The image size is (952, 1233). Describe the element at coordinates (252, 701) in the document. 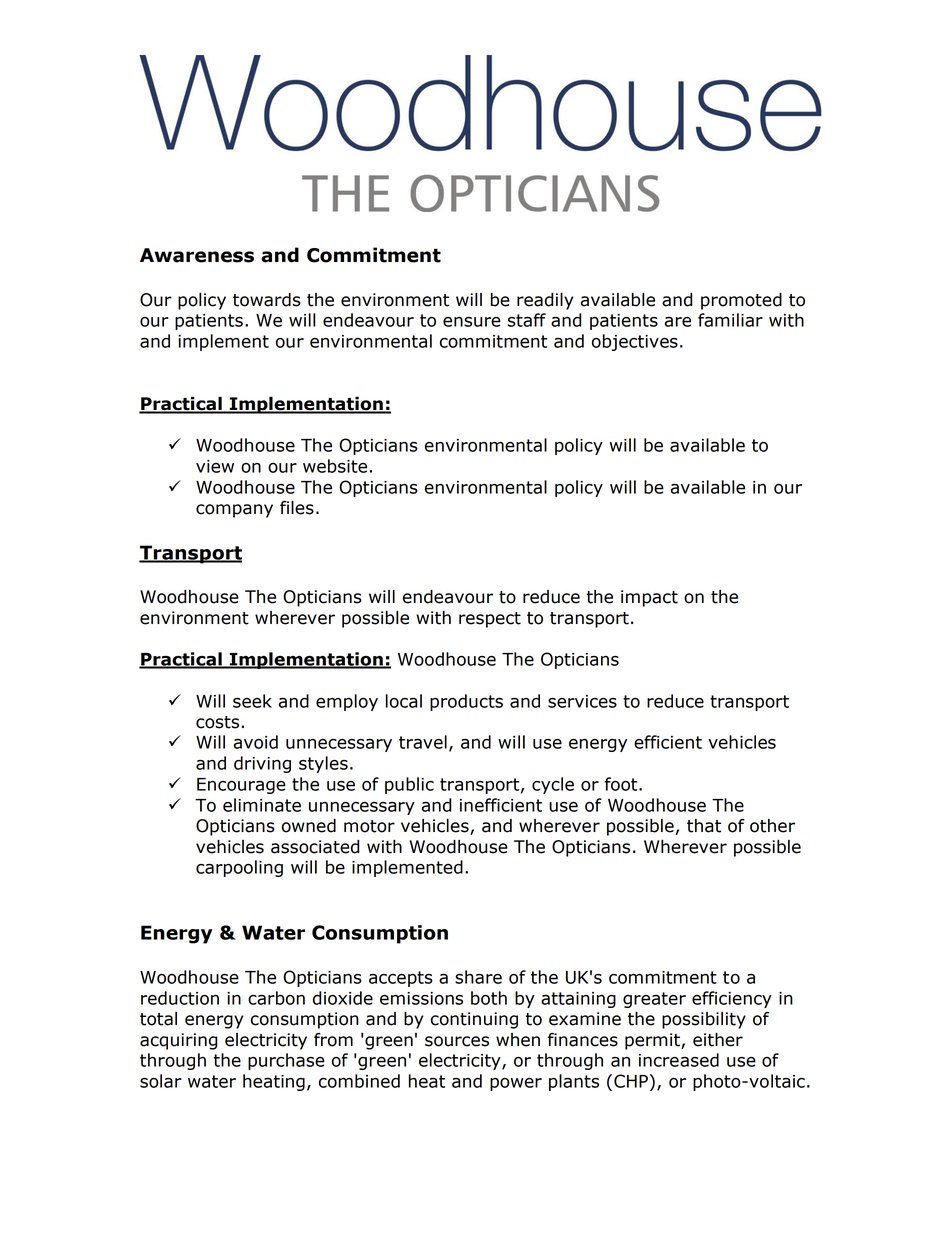

I see `seek` at that location.
